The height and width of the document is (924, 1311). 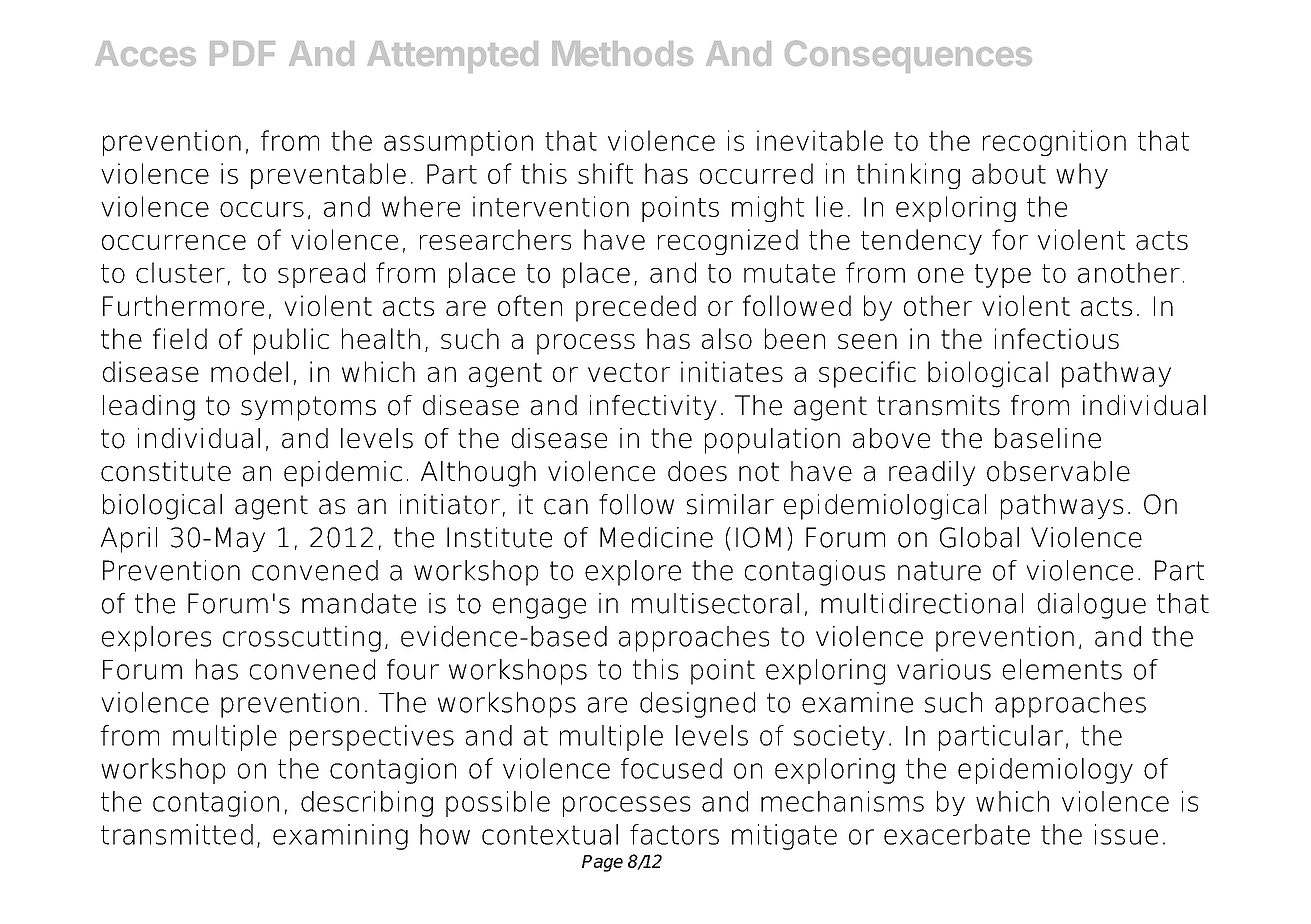 I want to click on exacerbate, so click(x=957, y=834).
